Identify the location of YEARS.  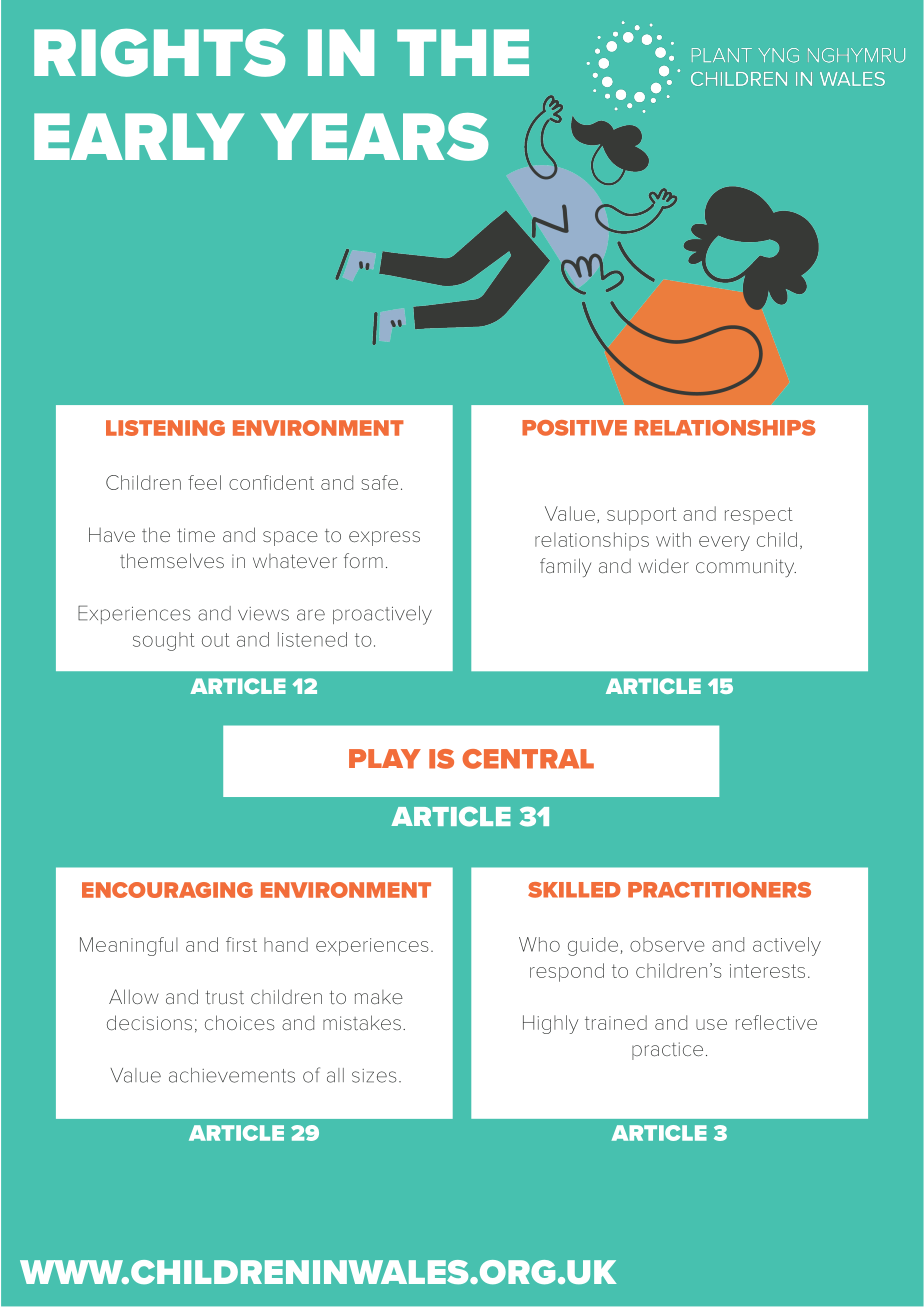
(375, 137).
